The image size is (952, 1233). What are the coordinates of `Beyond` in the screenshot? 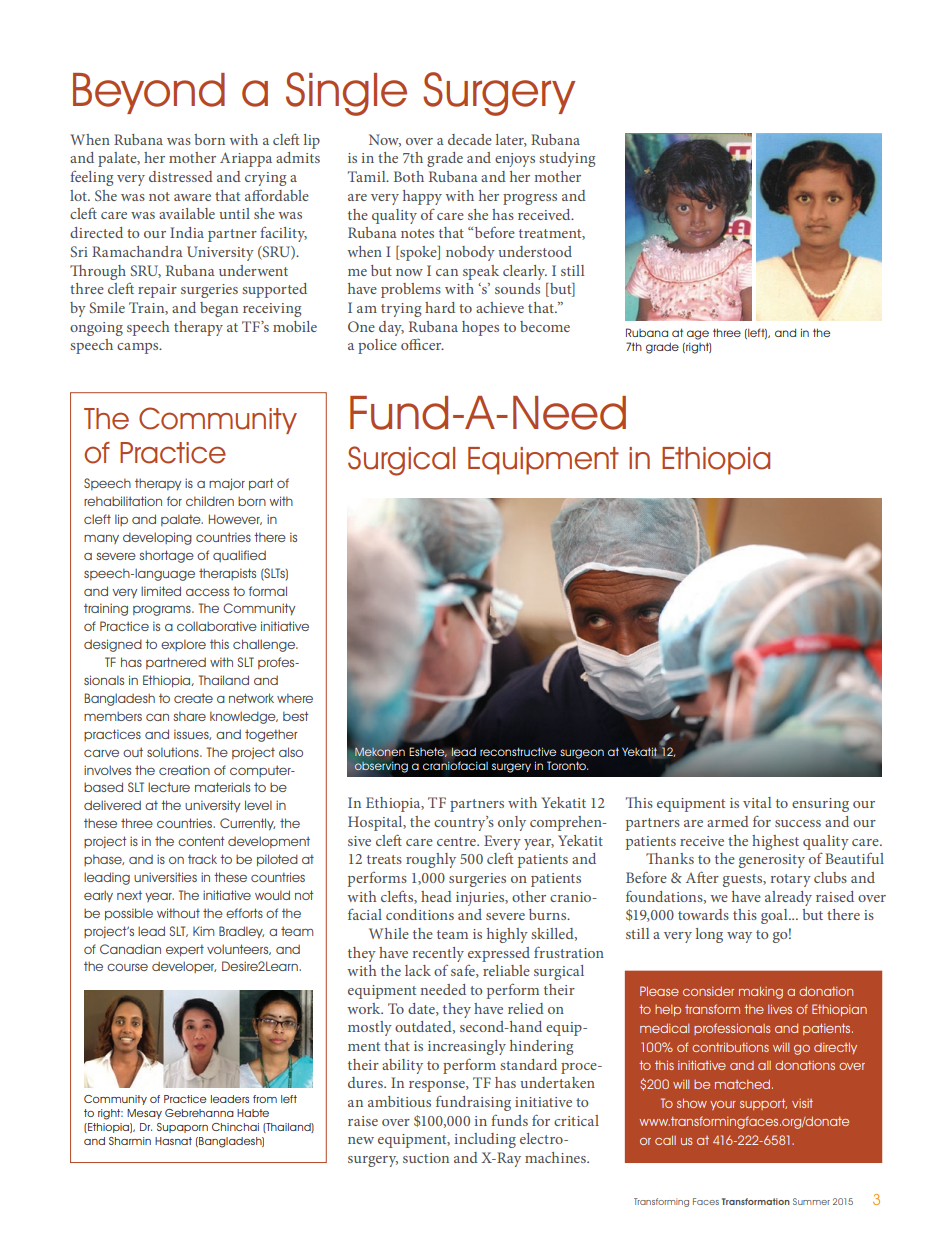 It's located at (149, 93).
